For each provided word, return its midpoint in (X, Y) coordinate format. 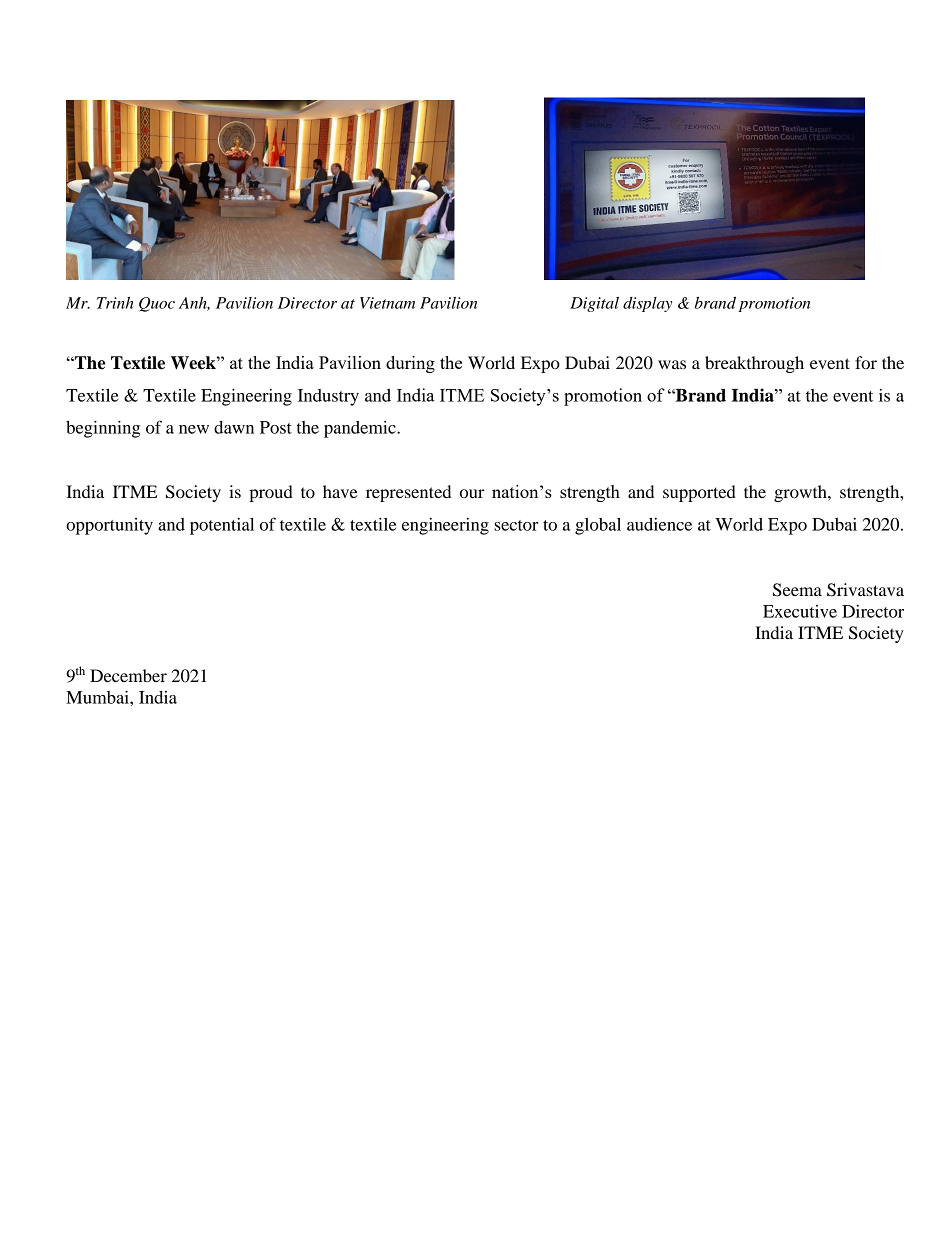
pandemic (361, 429)
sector (516, 525)
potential (222, 526)
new (194, 429)
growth (801, 493)
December (128, 675)
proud (271, 493)
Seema (797, 590)
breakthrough (754, 364)
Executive (800, 611)
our (472, 493)
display (647, 304)
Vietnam (387, 303)
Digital (594, 304)
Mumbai (98, 697)
